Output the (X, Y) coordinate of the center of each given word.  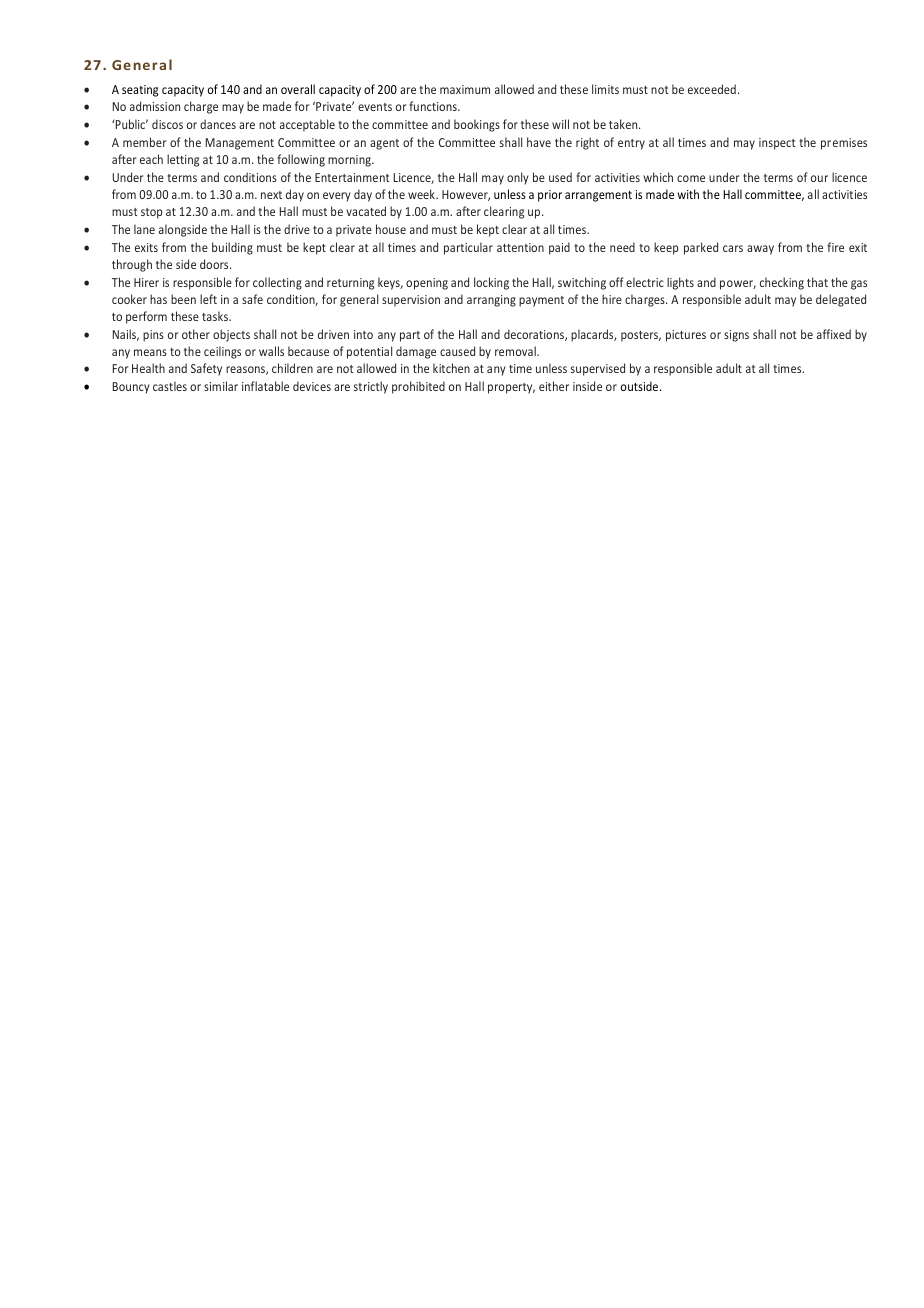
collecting (277, 283)
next (271, 195)
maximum (465, 89)
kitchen (451, 368)
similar (221, 386)
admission (155, 106)
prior (550, 196)
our (819, 178)
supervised (598, 369)
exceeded (712, 89)
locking (491, 283)
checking (782, 283)
